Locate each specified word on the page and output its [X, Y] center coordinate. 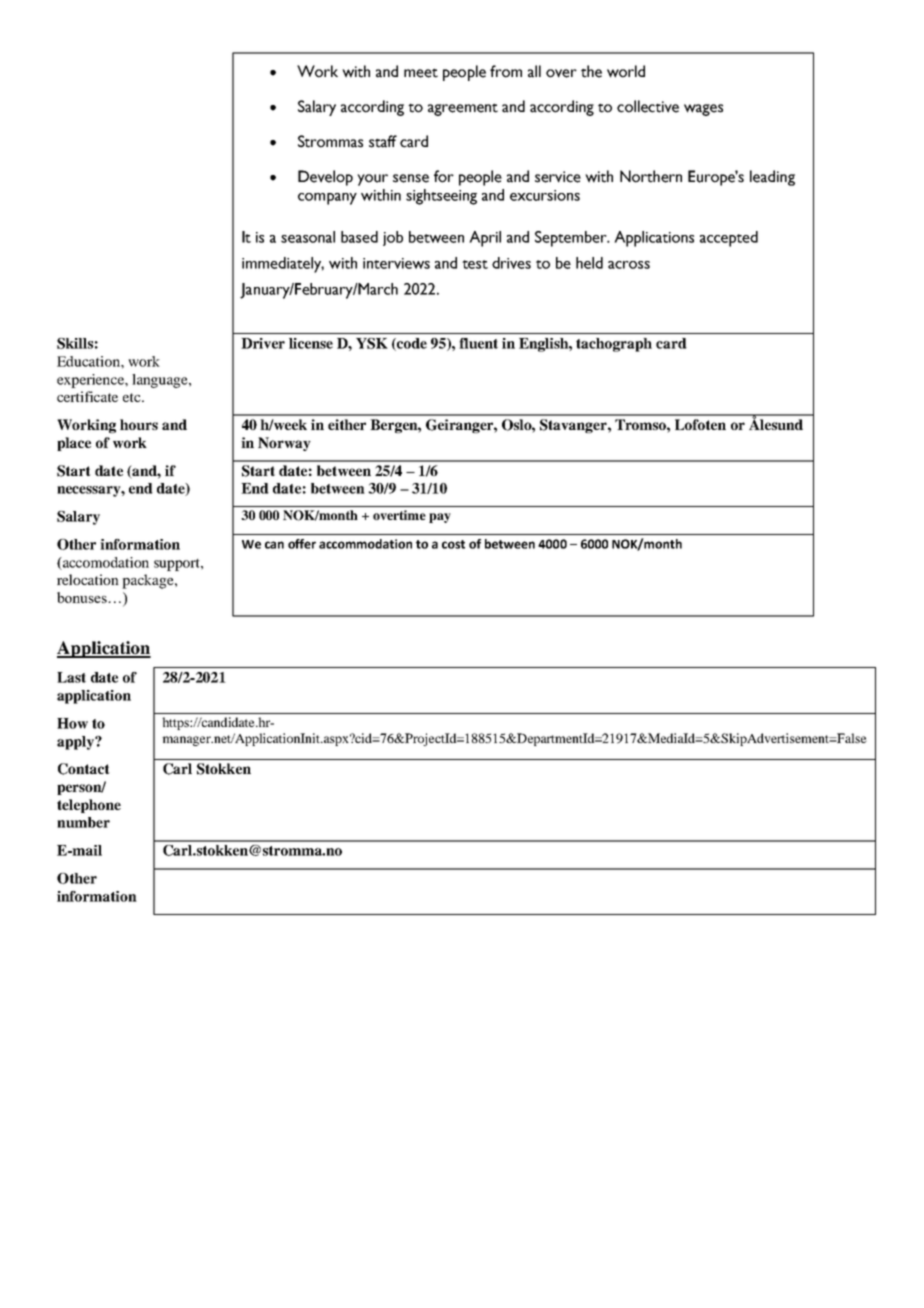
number [83, 822]
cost [453, 544]
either [347, 424]
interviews [396, 263]
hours [139, 424]
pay [440, 518]
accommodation [365, 544]
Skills [75, 343]
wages [703, 110]
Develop [325, 178]
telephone [89, 806]
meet [421, 73]
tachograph [614, 345]
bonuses [83, 597]
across [629, 265]
